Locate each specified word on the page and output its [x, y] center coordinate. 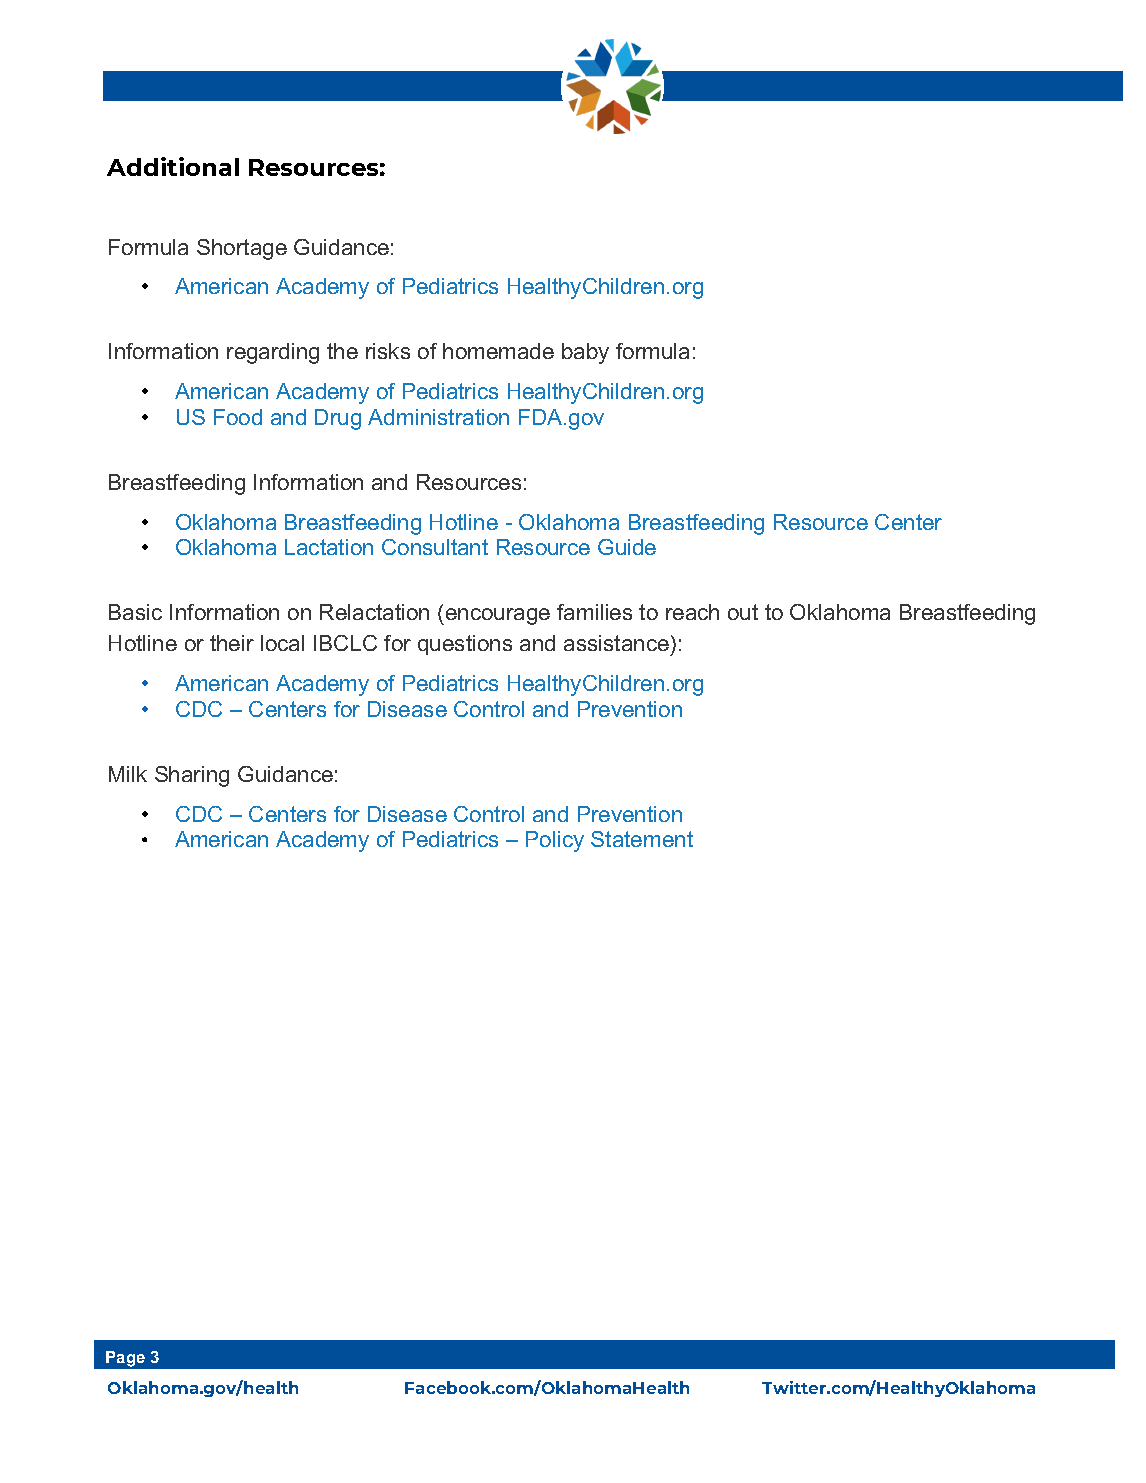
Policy [555, 841]
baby [585, 353]
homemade [498, 351]
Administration [438, 417]
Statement [642, 839]
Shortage [242, 249]
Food [238, 417]
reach [692, 612]
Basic [135, 612]
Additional [173, 166]
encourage [498, 616]
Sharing [192, 776]
